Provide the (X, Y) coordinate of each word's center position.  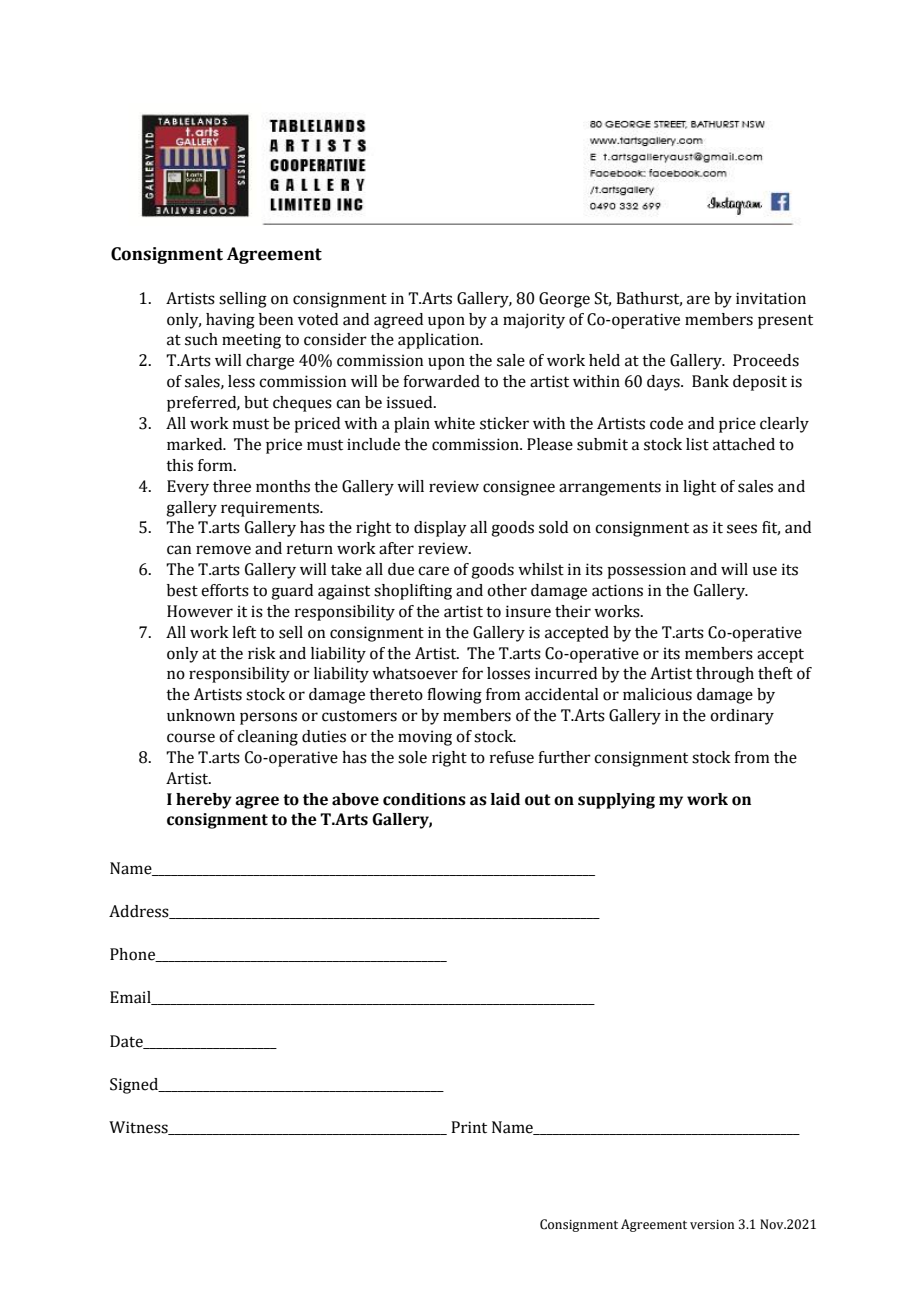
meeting (251, 341)
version (712, 1225)
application (440, 341)
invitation (771, 298)
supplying (616, 801)
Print (469, 1127)
